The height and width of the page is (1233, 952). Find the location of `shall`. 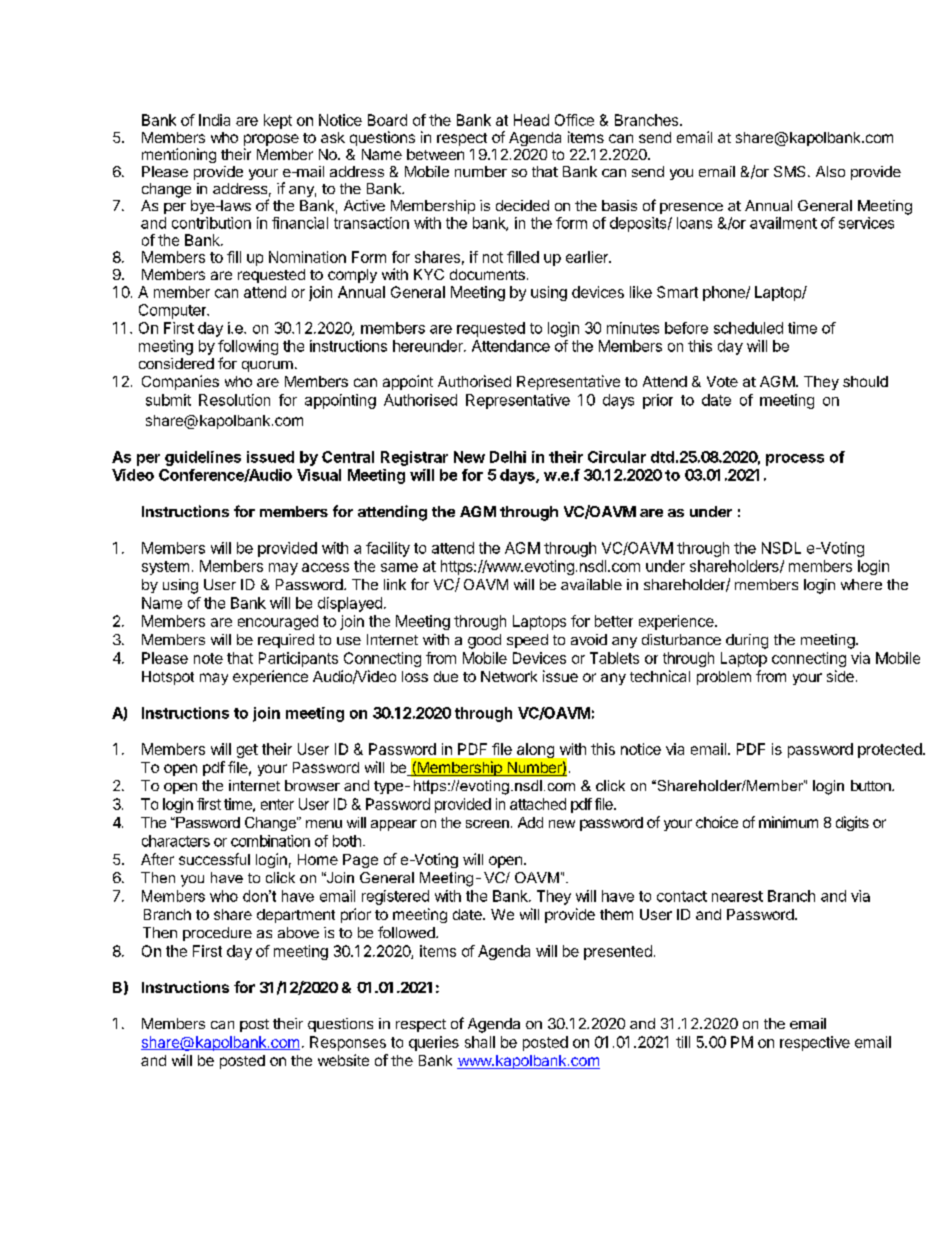

shall is located at coordinates (480, 1042).
